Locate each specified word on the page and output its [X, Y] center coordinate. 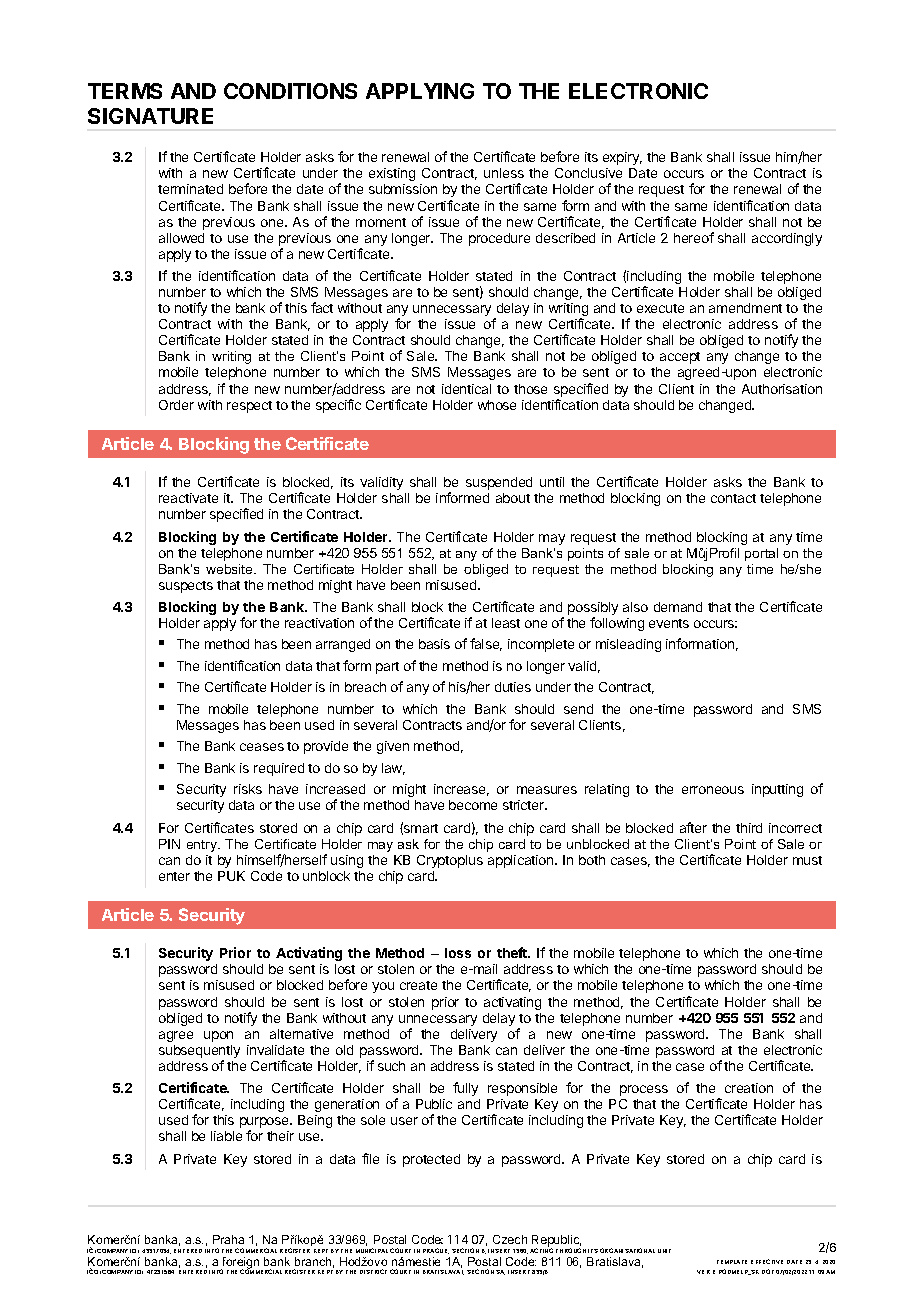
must [807, 860]
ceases [262, 747]
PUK [231, 876]
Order [176, 405]
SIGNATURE [150, 116]
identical [466, 389]
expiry [622, 158]
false [486, 644]
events [669, 623]
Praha [228, 1239]
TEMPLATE [732, 1262]
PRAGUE [436, 1251]
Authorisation [782, 389]
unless [504, 173]
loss [458, 953]
